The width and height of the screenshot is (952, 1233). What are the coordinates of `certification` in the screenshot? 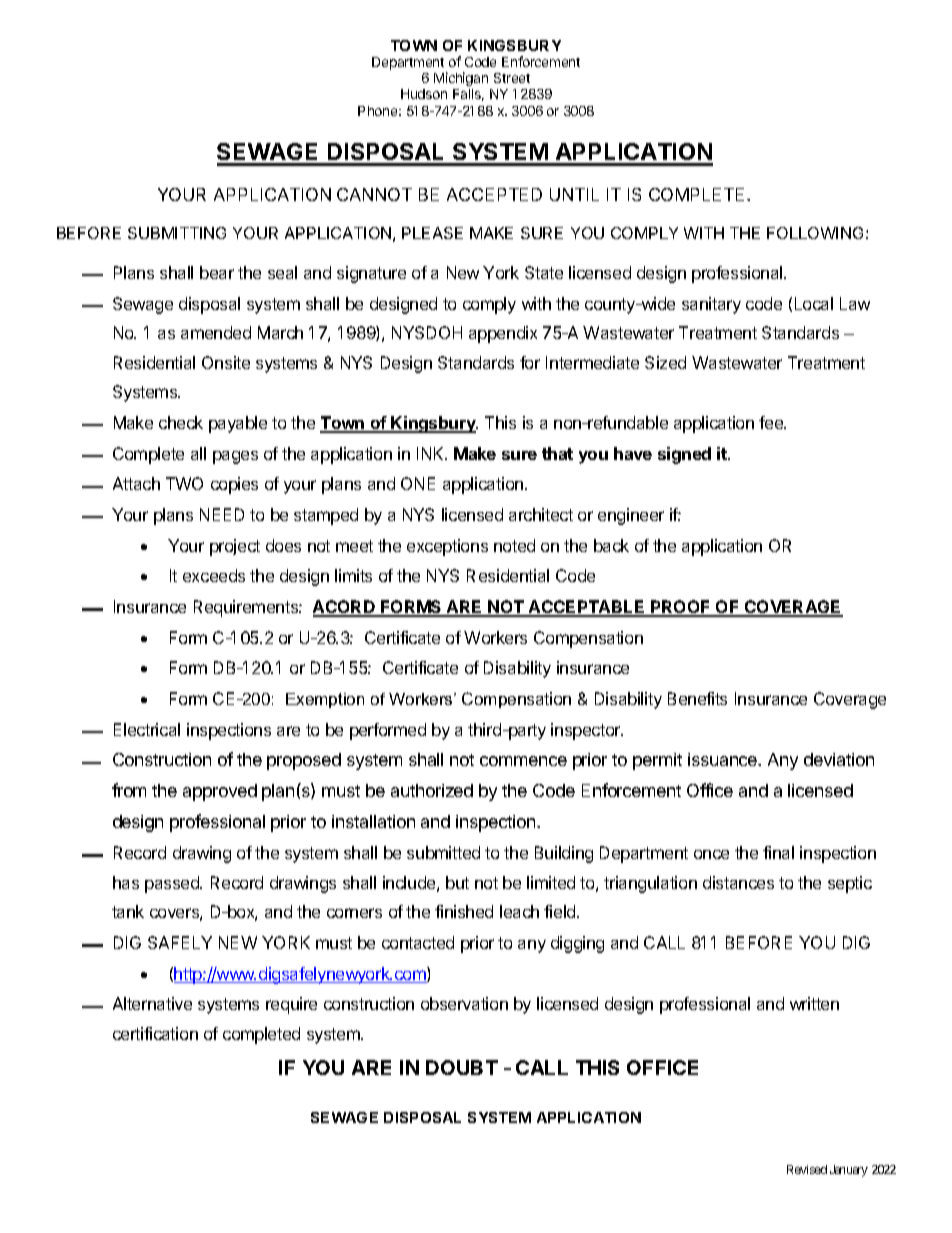 It's located at (155, 1033).
